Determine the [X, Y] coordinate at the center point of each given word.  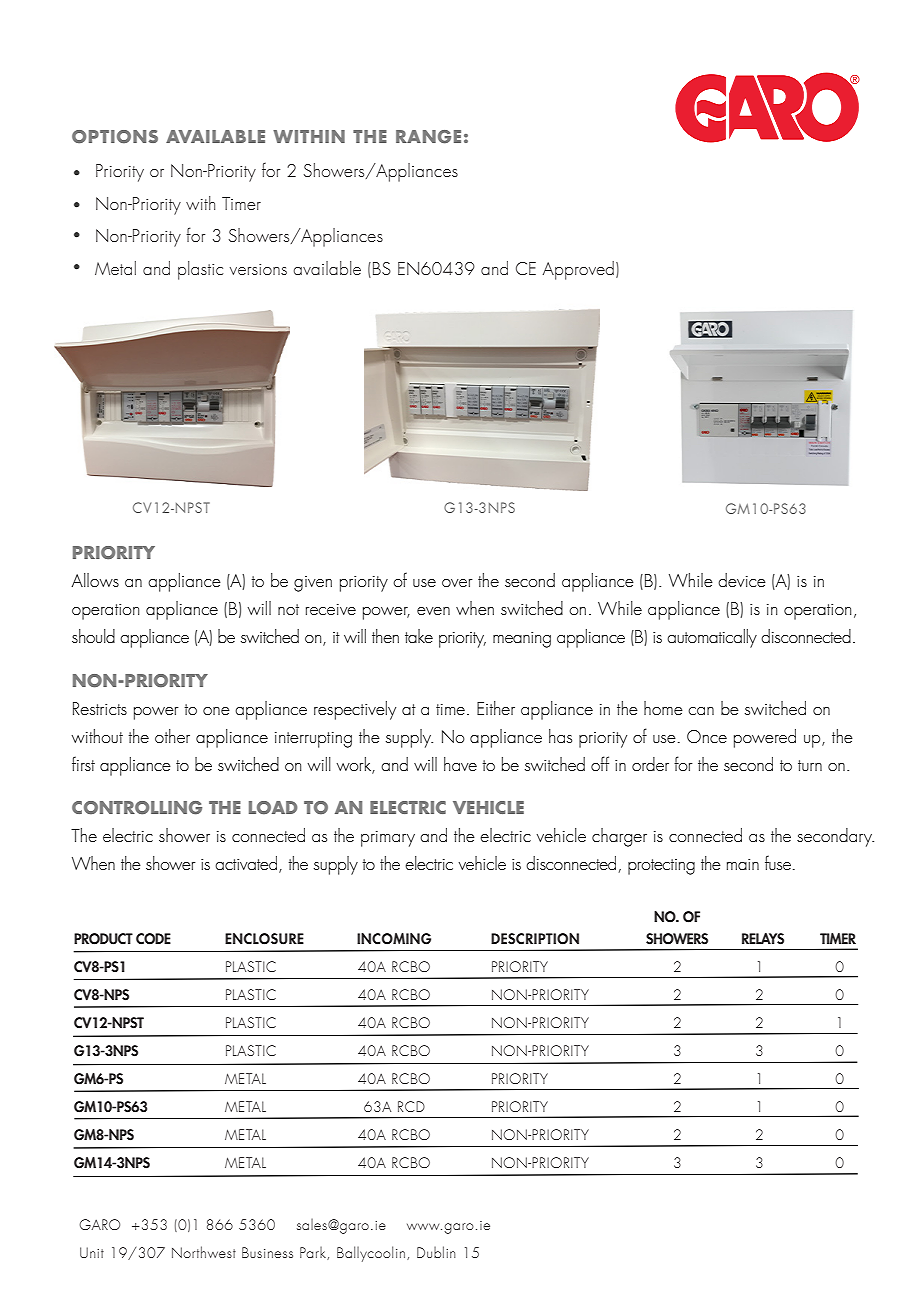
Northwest [204, 1252]
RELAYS [763, 939]
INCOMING [394, 939]
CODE [153, 939]
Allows [95, 580]
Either [496, 708]
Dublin [436, 1252]
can [701, 711]
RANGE [428, 137]
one [216, 711]
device [742, 580]
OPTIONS [115, 137]
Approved [578, 270]
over [457, 583]
